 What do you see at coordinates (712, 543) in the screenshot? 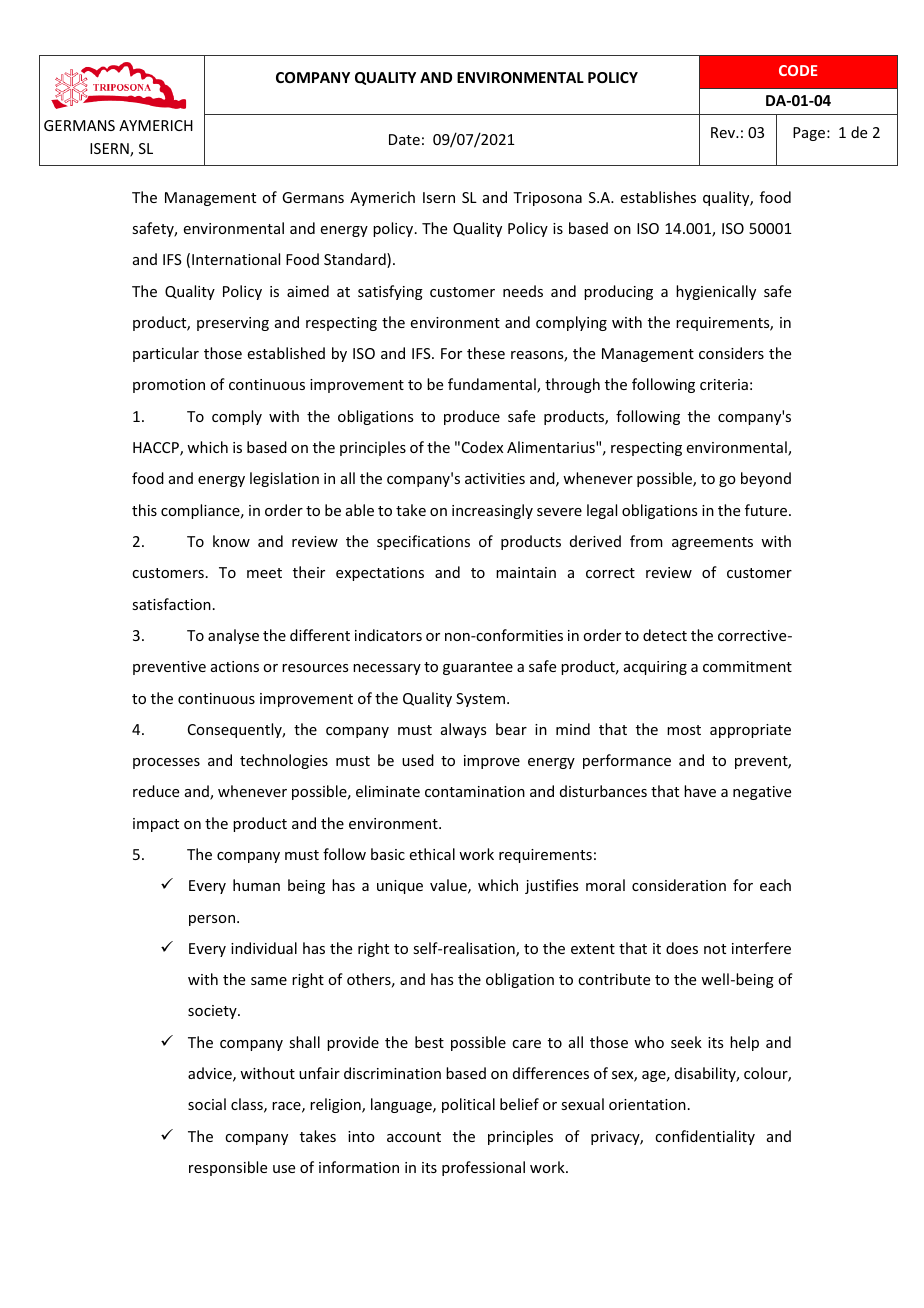
I see `agreements` at bounding box center [712, 543].
